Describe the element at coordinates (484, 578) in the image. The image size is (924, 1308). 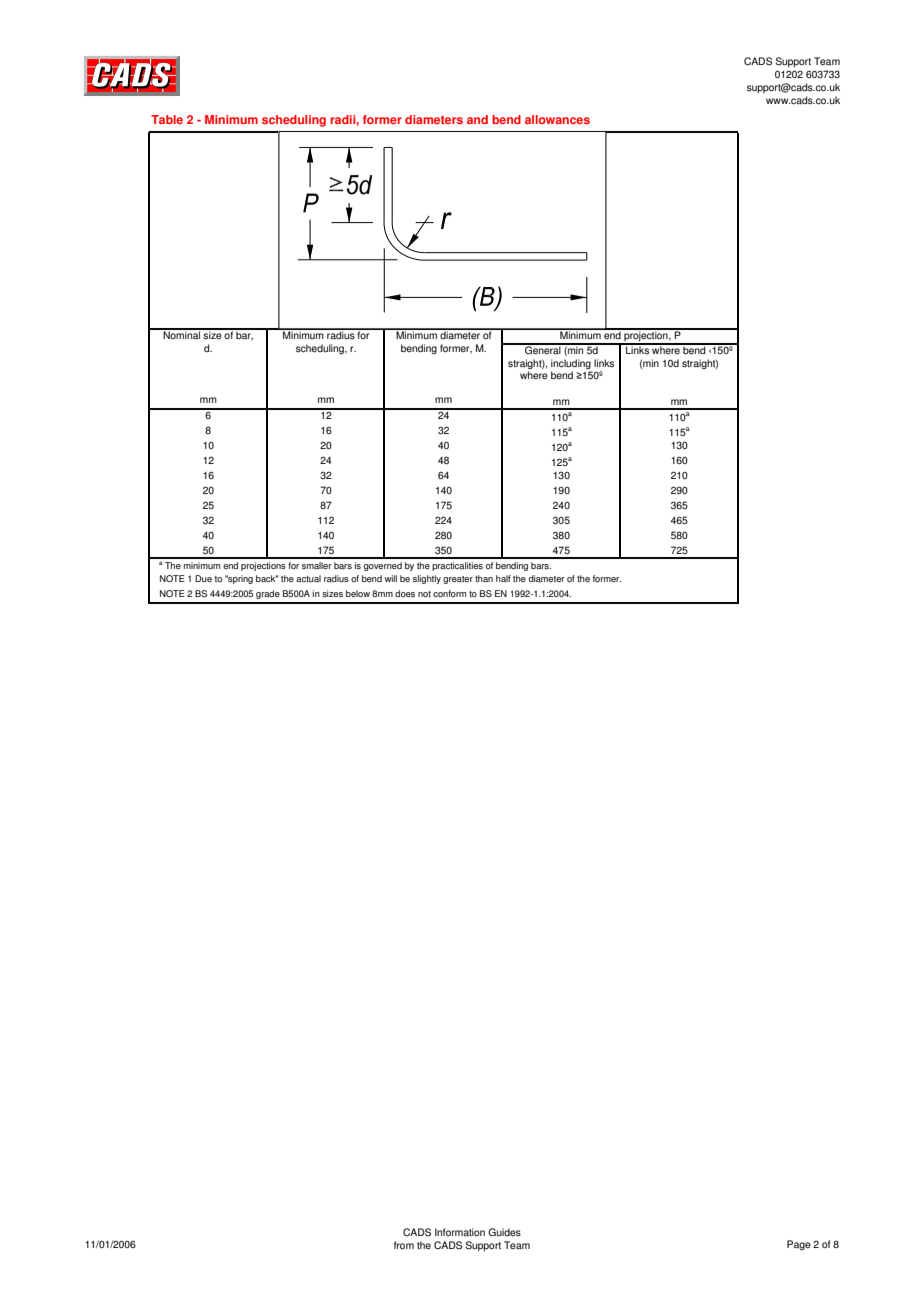
I see `than` at that location.
